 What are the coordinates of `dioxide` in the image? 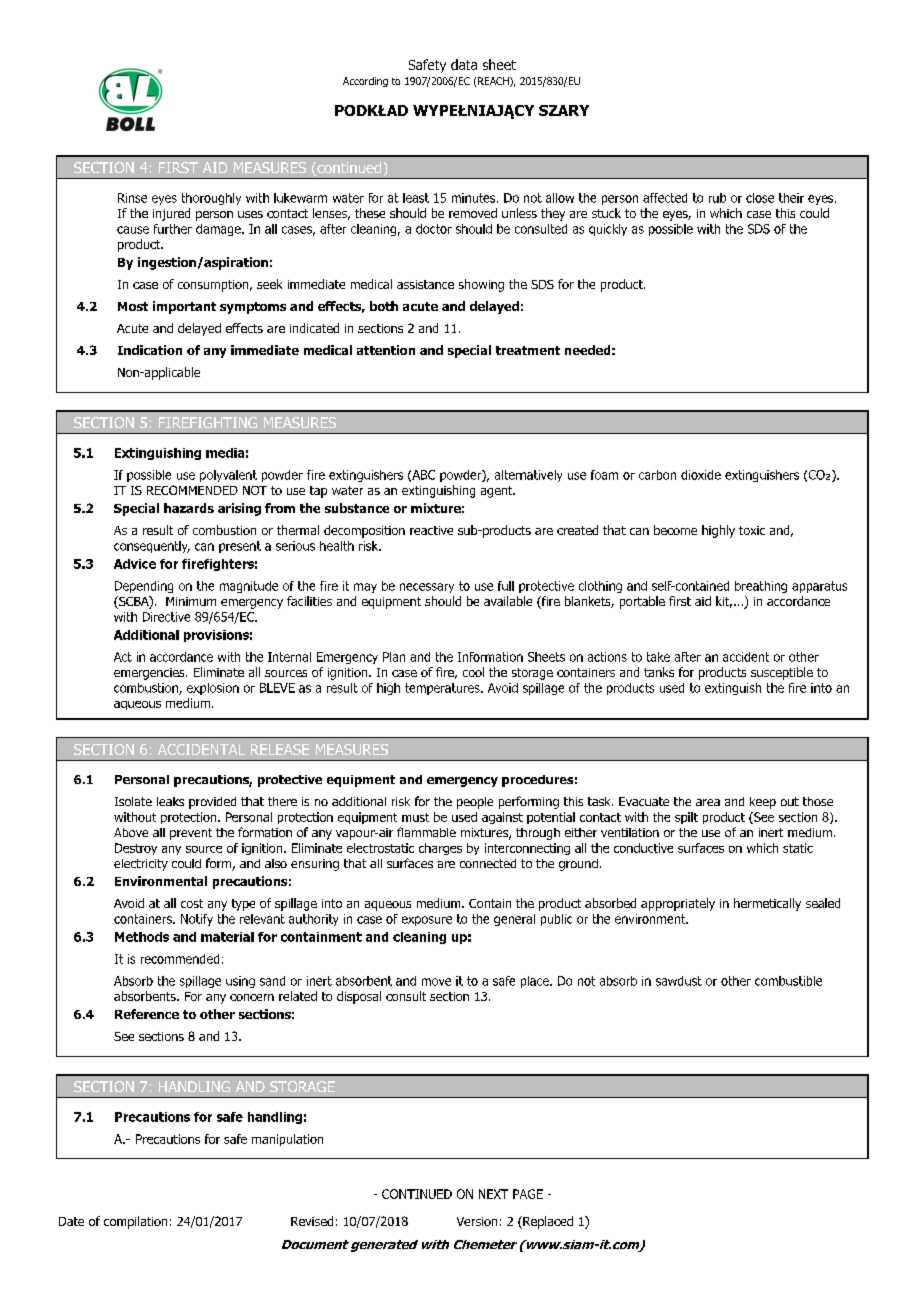 It's located at (701, 475).
